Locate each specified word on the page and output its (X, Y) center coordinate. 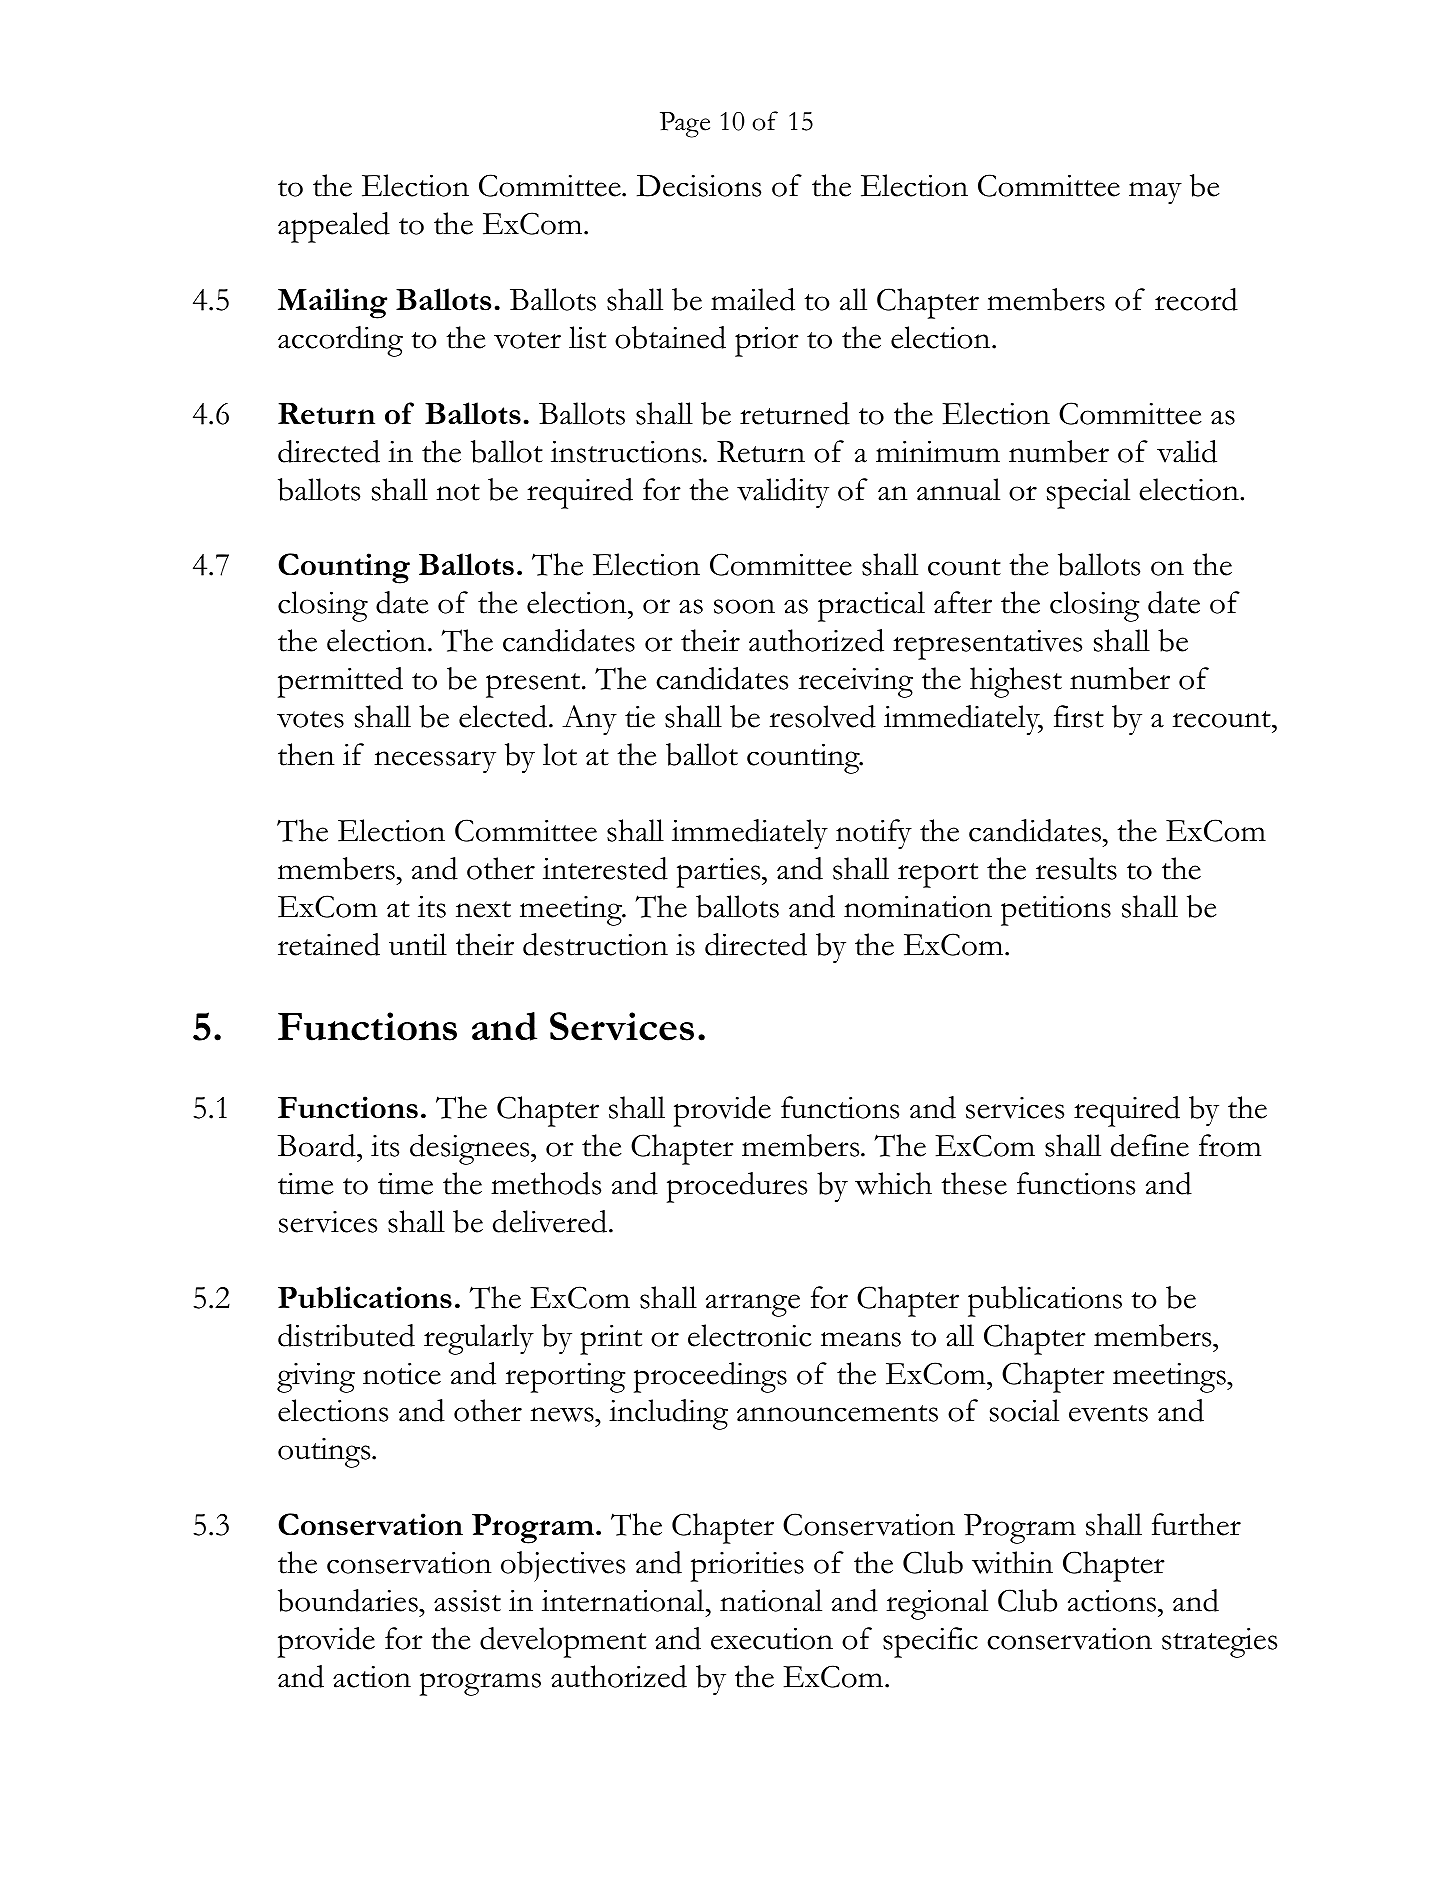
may (1155, 193)
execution (772, 1639)
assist (467, 1601)
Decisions (699, 186)
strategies (1219, 1643)
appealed (334, 227)
